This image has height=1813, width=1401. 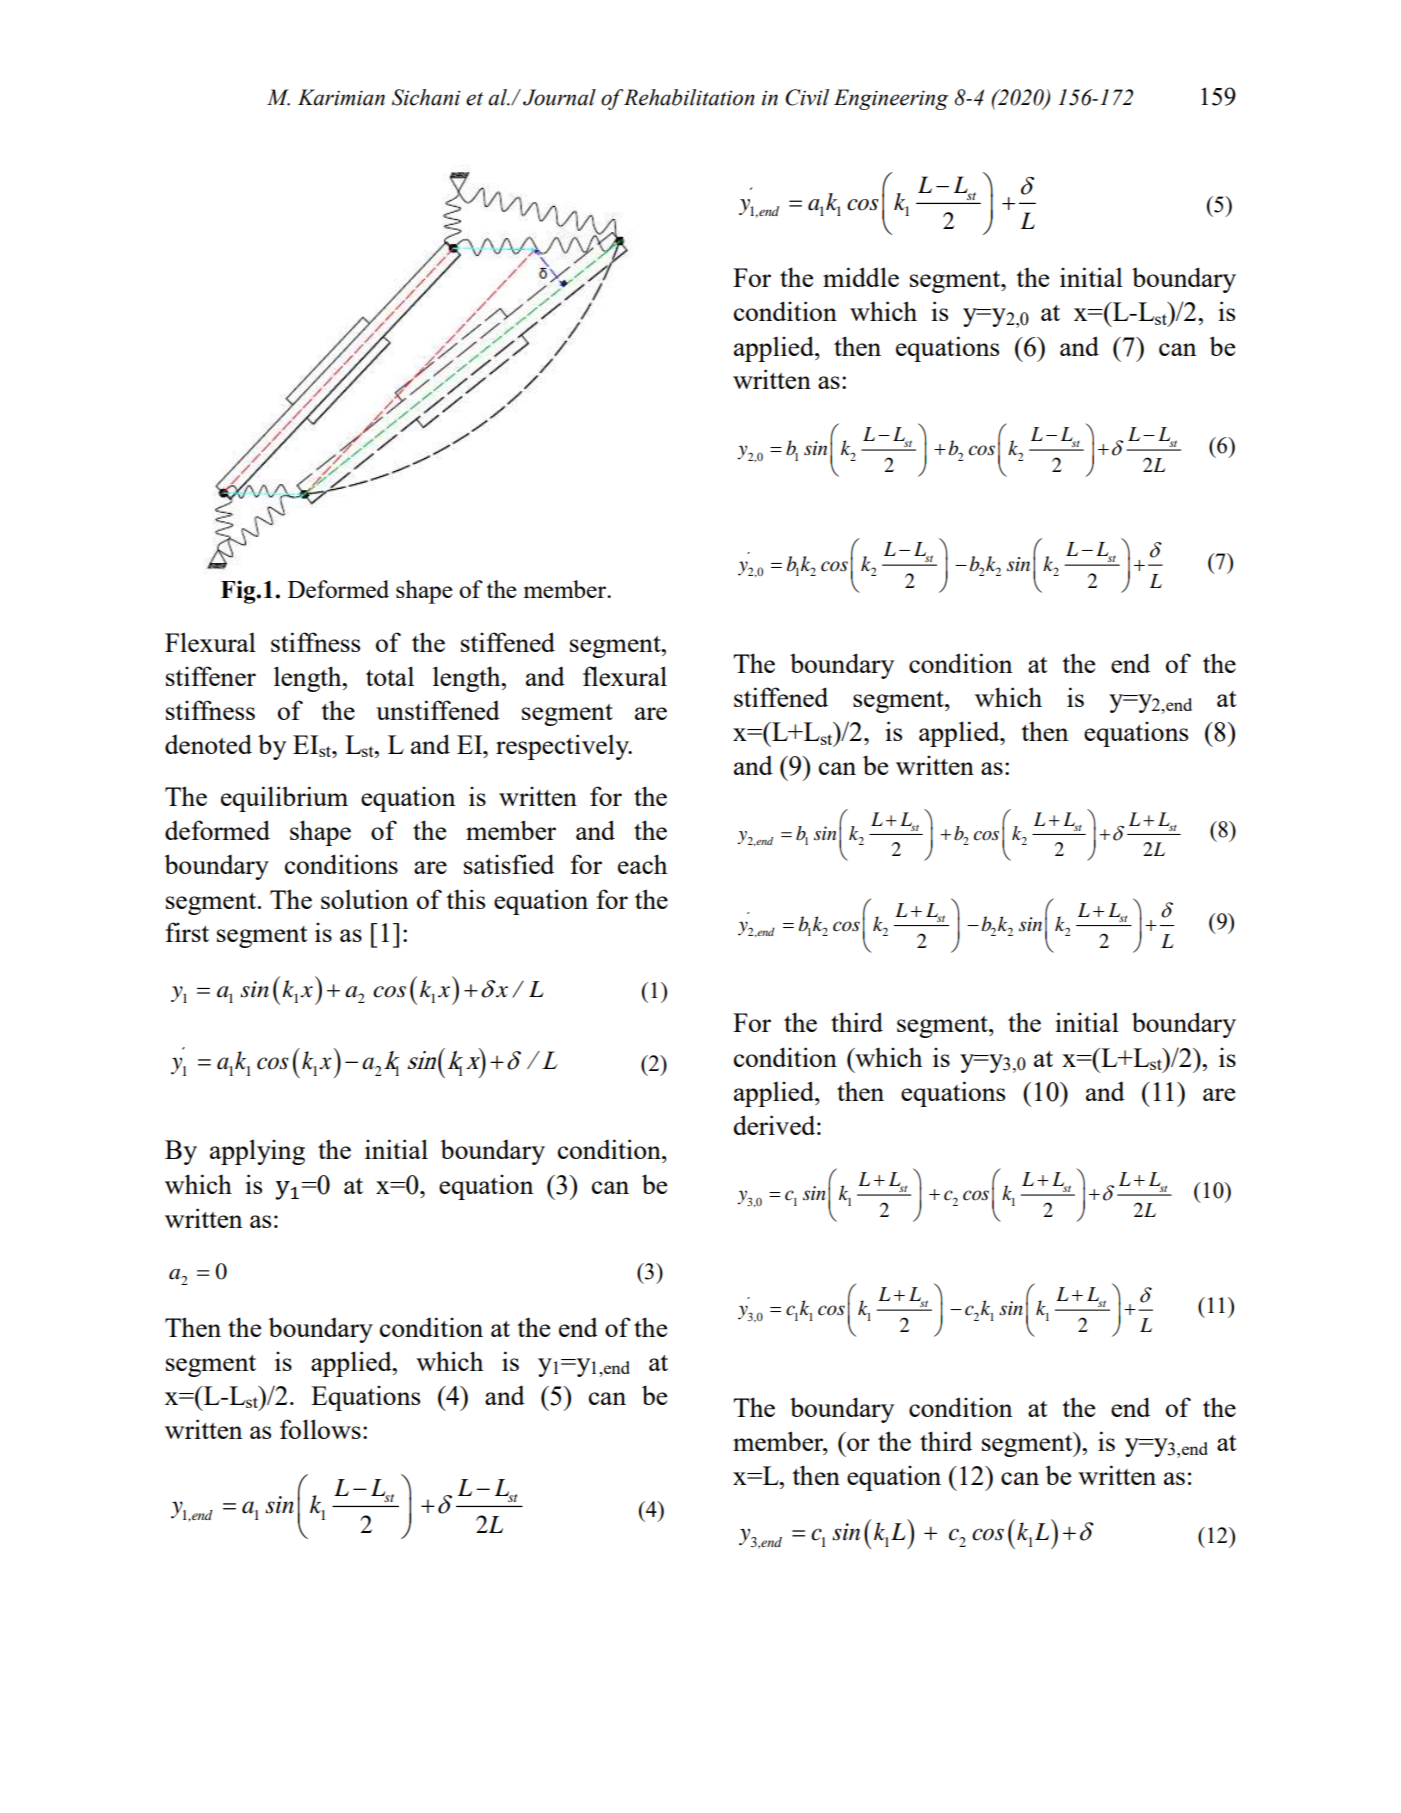 What do you see at coordinates (642, 864) in the image?
I see `each` at bounding box center [642, 864].
